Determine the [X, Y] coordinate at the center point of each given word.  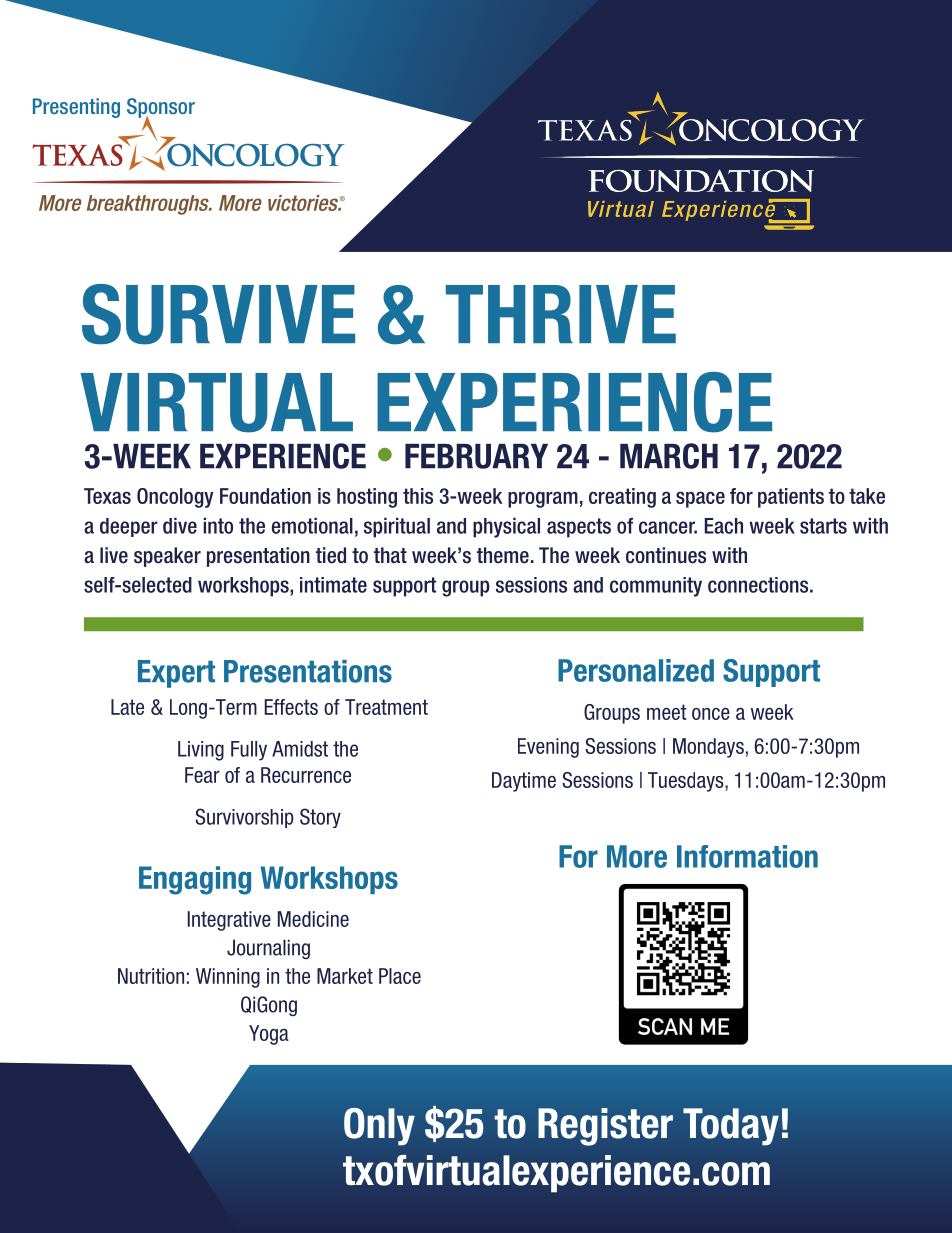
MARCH [669, 456]
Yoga [269, 1035]
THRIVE [561, 314]
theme [503, 555]
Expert [176, 674]
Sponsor [161, 109]
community [656, 587]
